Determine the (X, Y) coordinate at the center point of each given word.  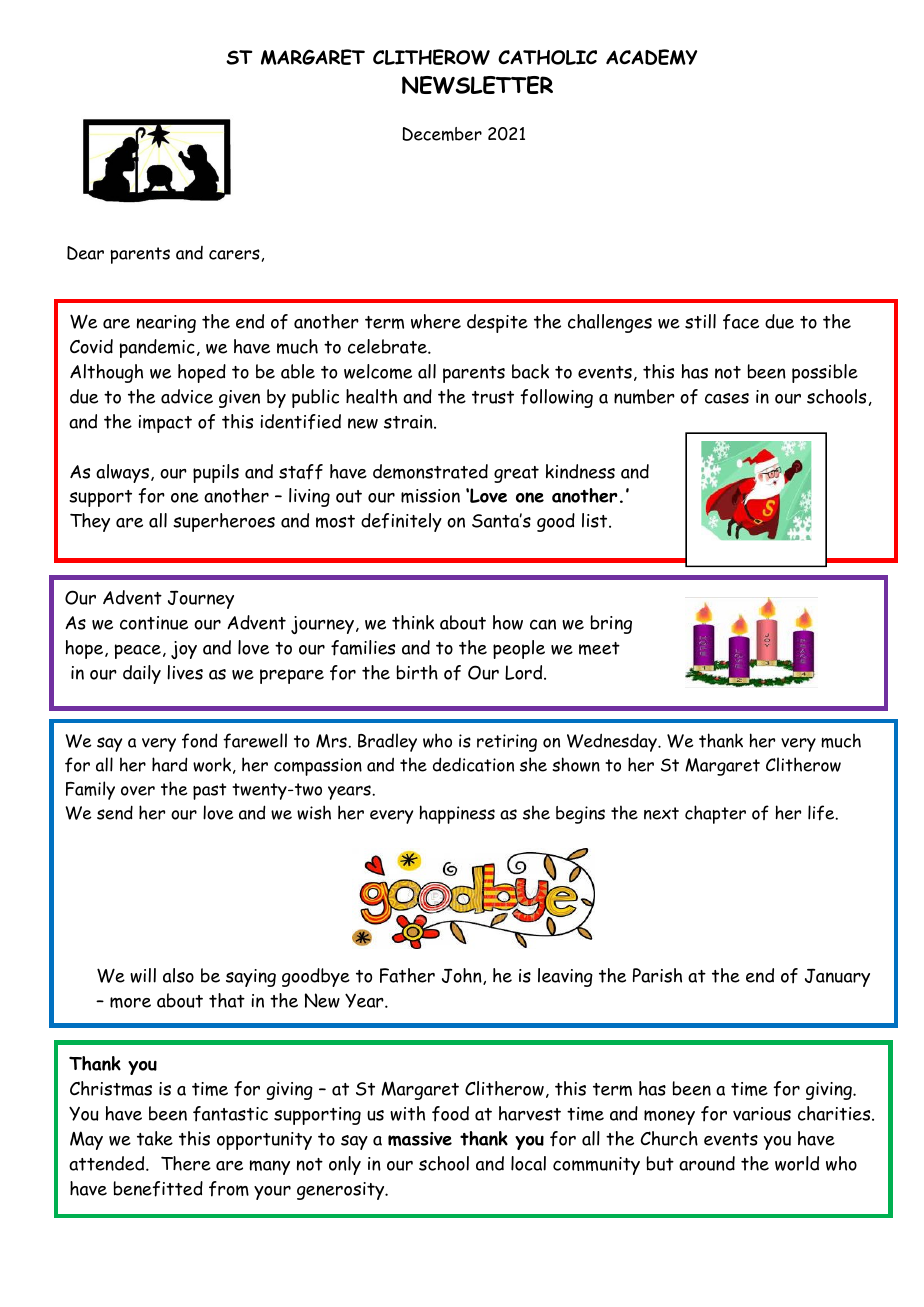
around (707, 1163)
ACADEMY (651, 57)
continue (154, 623)
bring (611, 624)
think (413, 622)
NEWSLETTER (477, 85)
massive (420, 1139)
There (186, 1163)
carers (234, 254)
